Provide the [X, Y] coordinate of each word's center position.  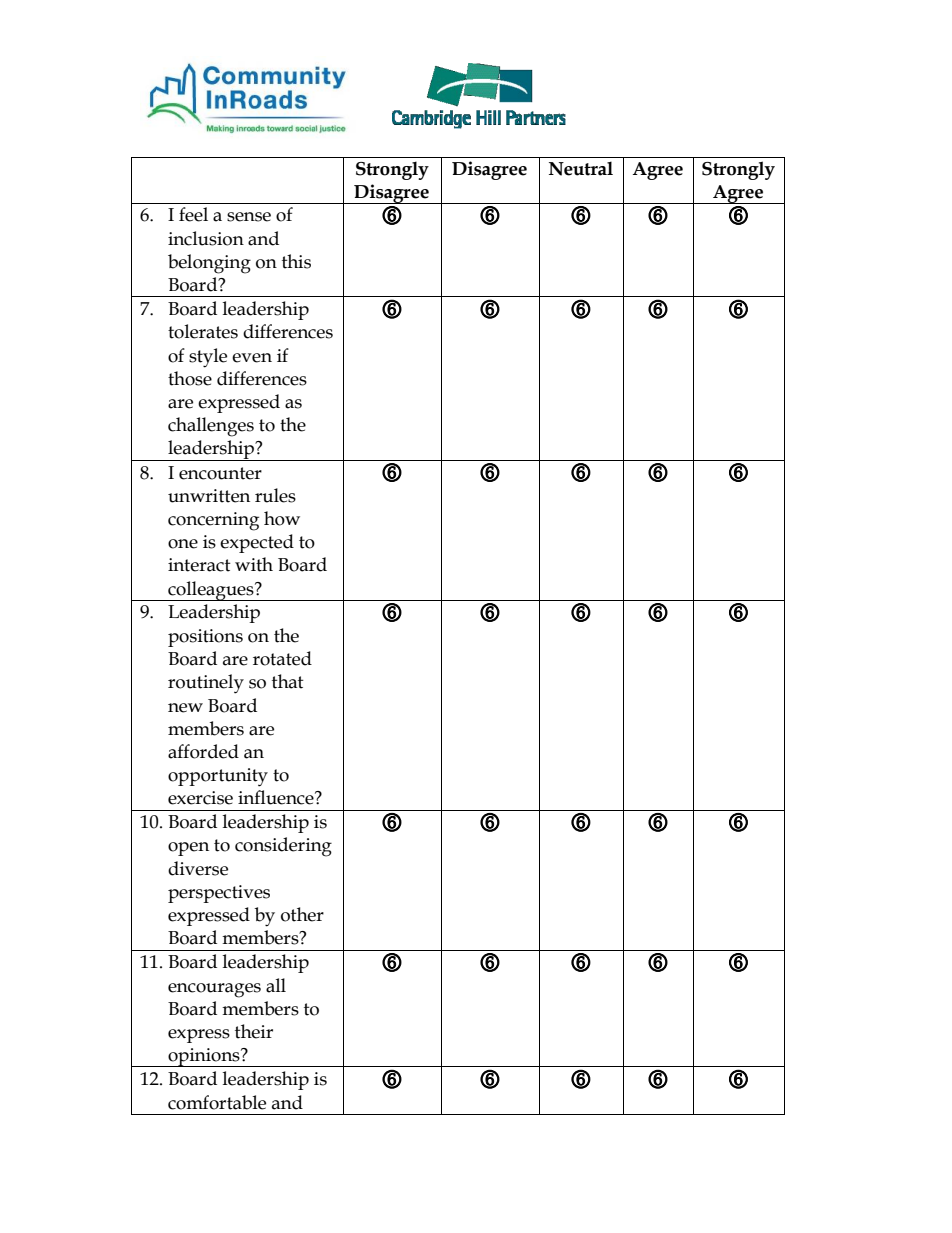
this [296, 261]
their [254, 1031]
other [302, 914]
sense [249, 217]
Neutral [581, 168]
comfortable [217, 1102]
